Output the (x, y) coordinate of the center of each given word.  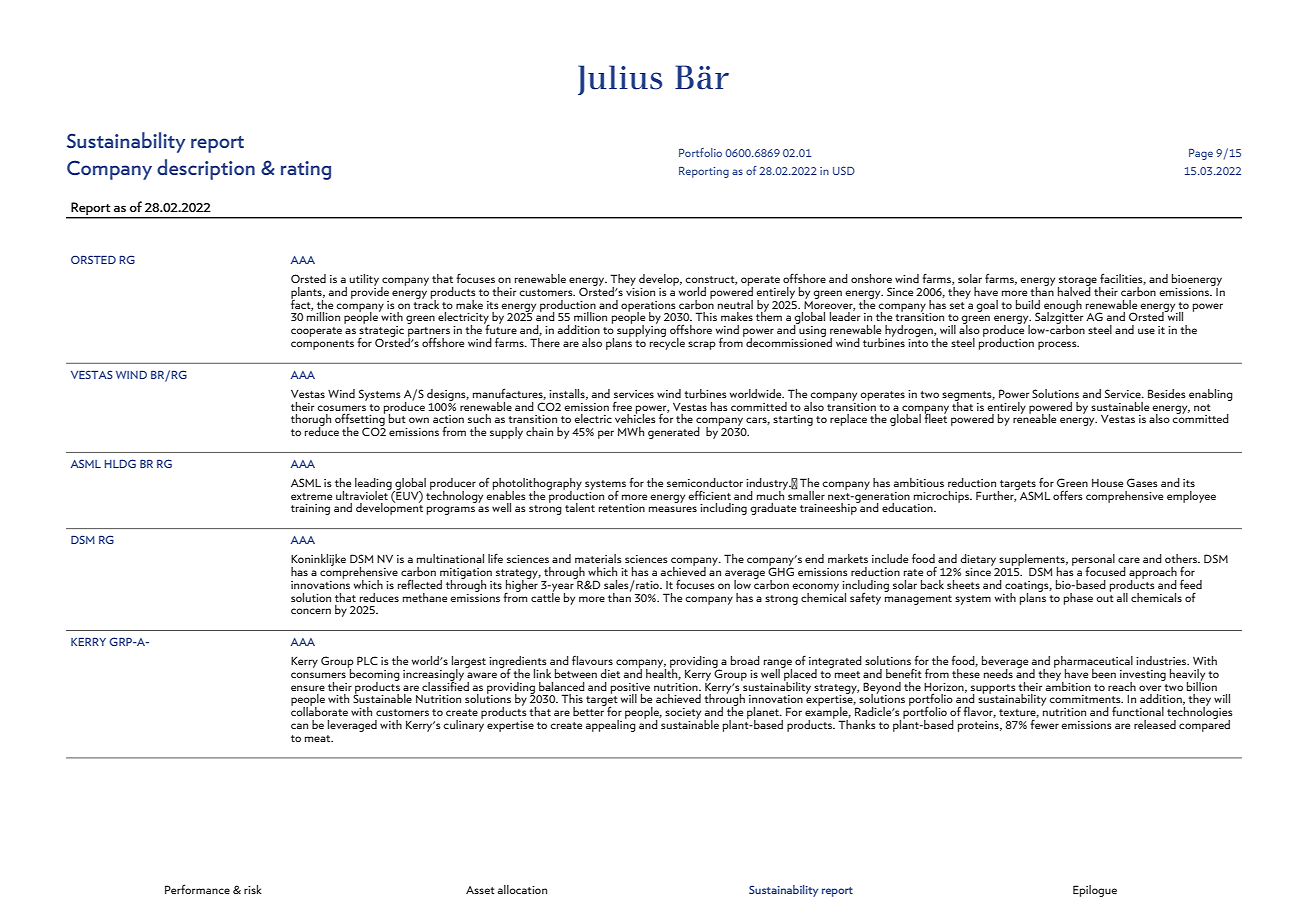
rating (306, 170)
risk (253, 889)
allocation (522, 889)
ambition (1068, 685)
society (683, 713)
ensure (308, 688)
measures (673, 509)
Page (1201, 154)
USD (844, 170)
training (310, 509)
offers (1068, 495)
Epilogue (1095, 891)
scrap (702, 345)
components (322, 345)
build (1028, 304)
